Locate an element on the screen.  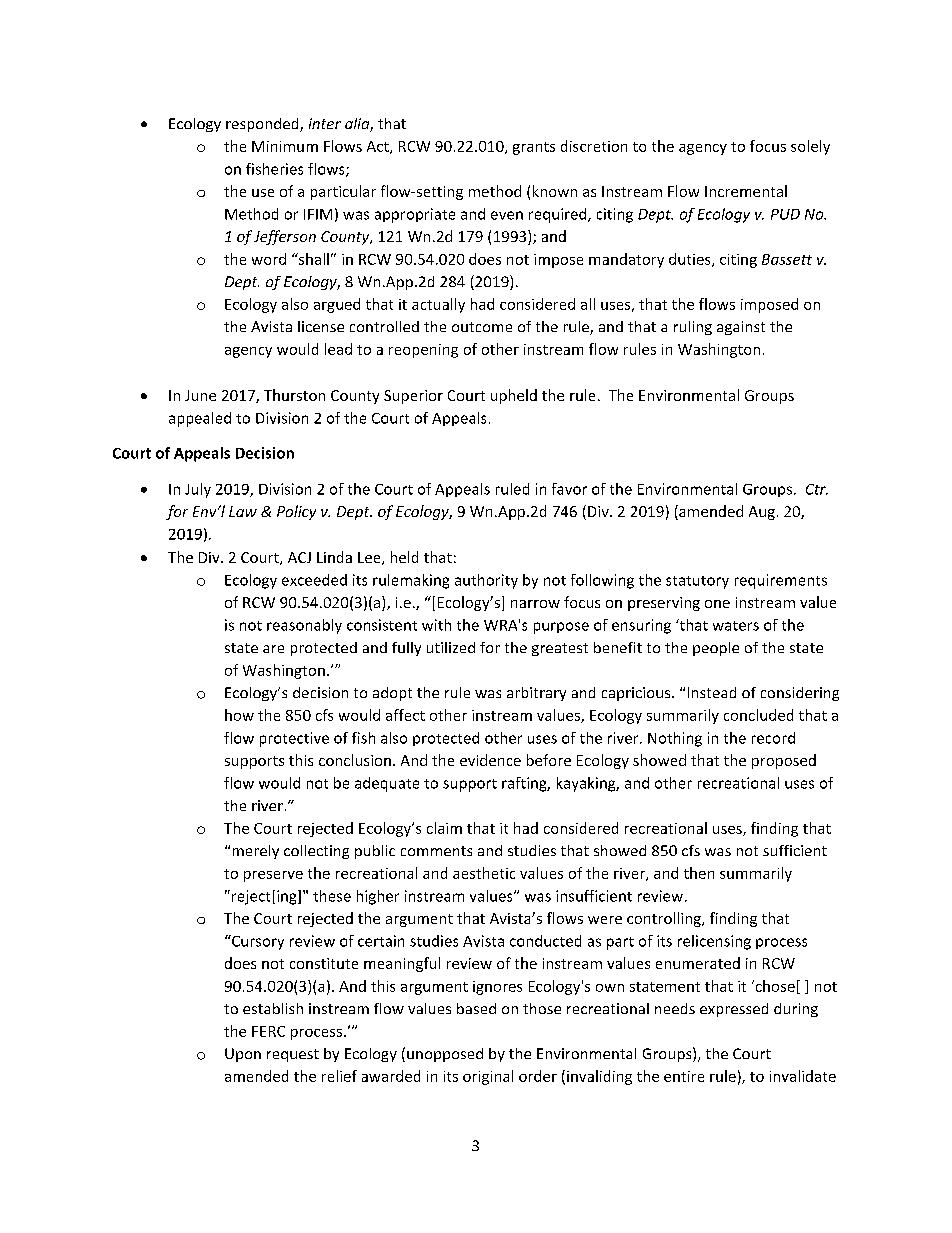
Incremental is located at coordinates (746, 191).
